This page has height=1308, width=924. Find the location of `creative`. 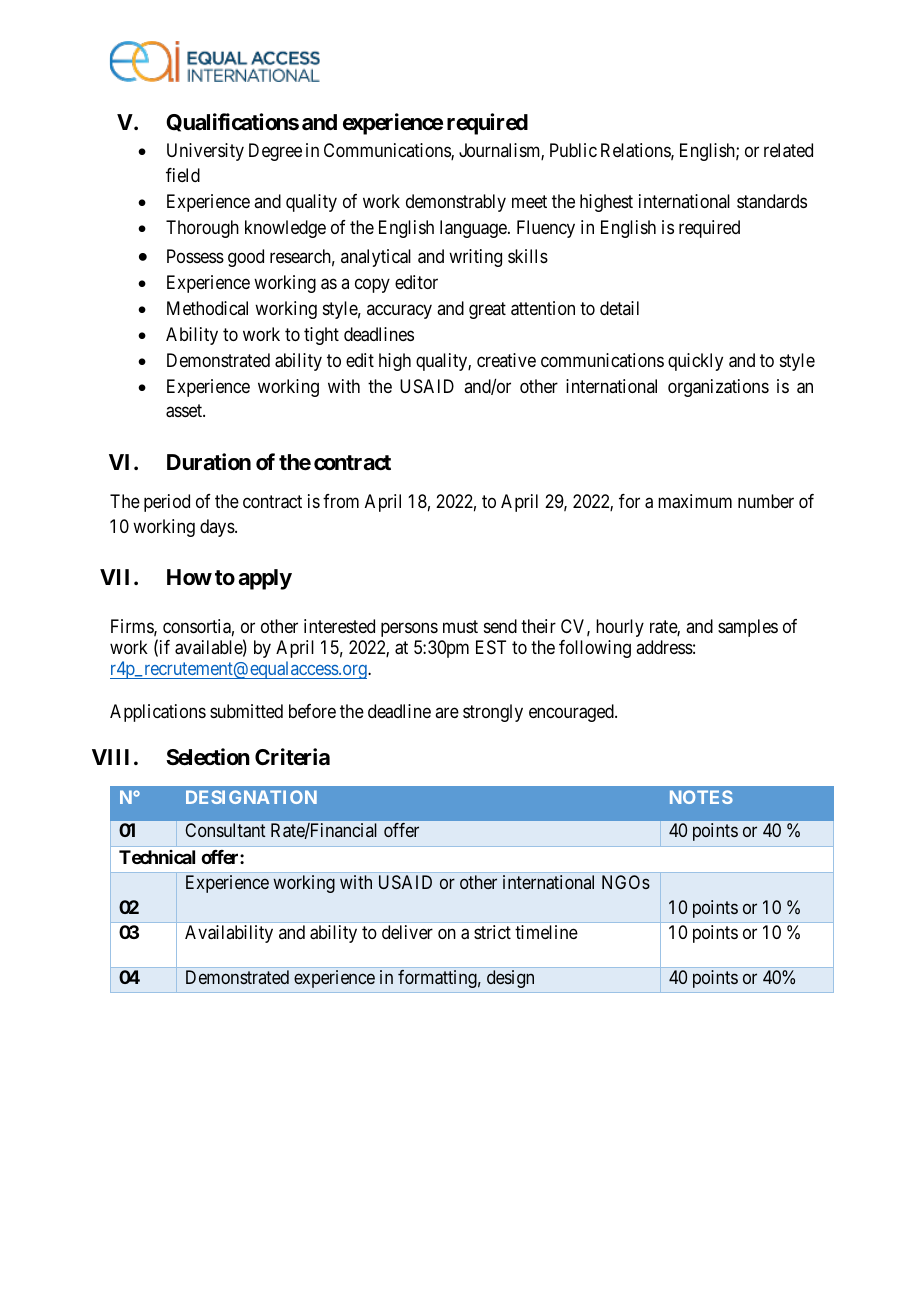

creative is located at coordinates (506, 360).
